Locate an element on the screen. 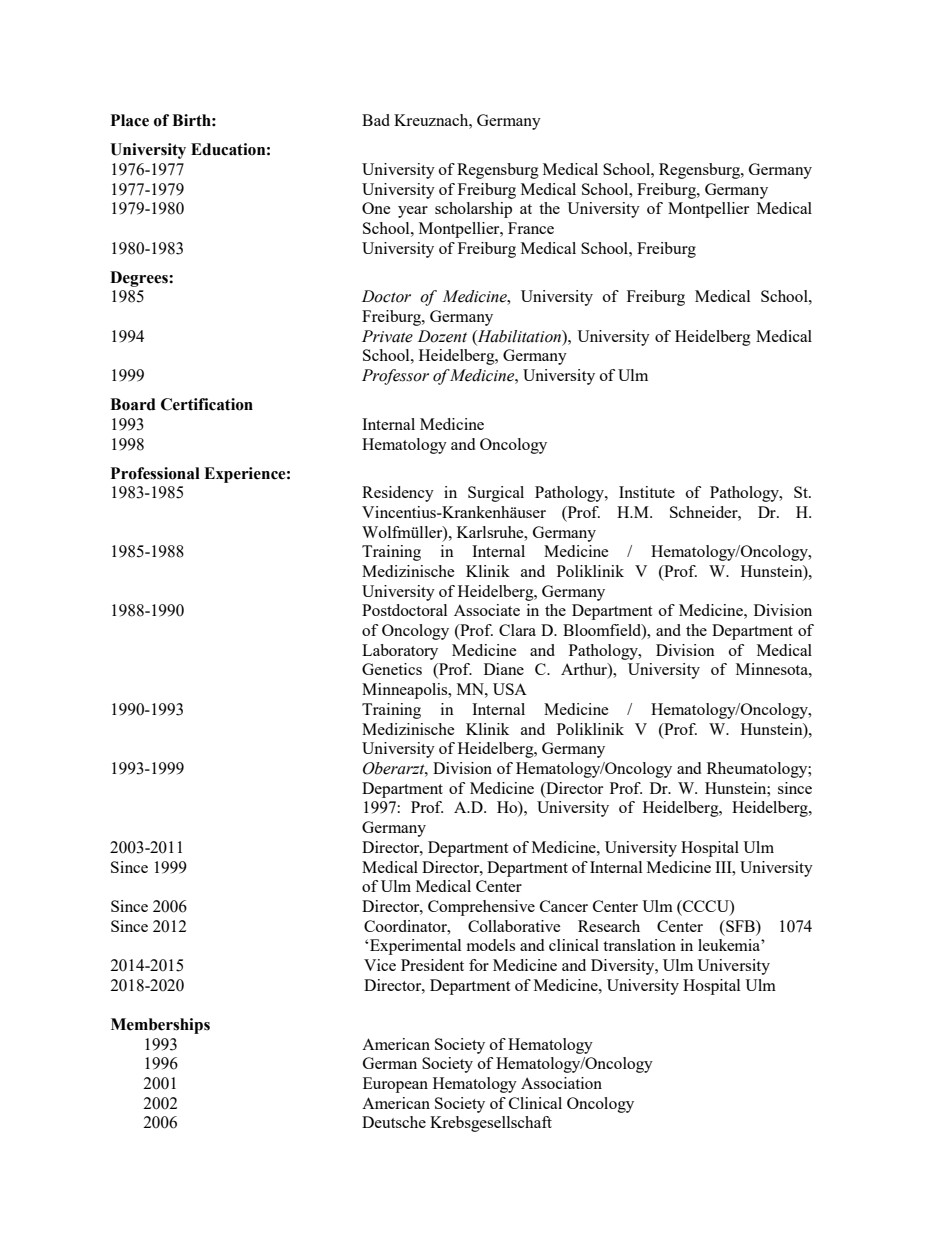 This screenshot has height=1233, width=952. Place is located at coordinates (130, 120).
